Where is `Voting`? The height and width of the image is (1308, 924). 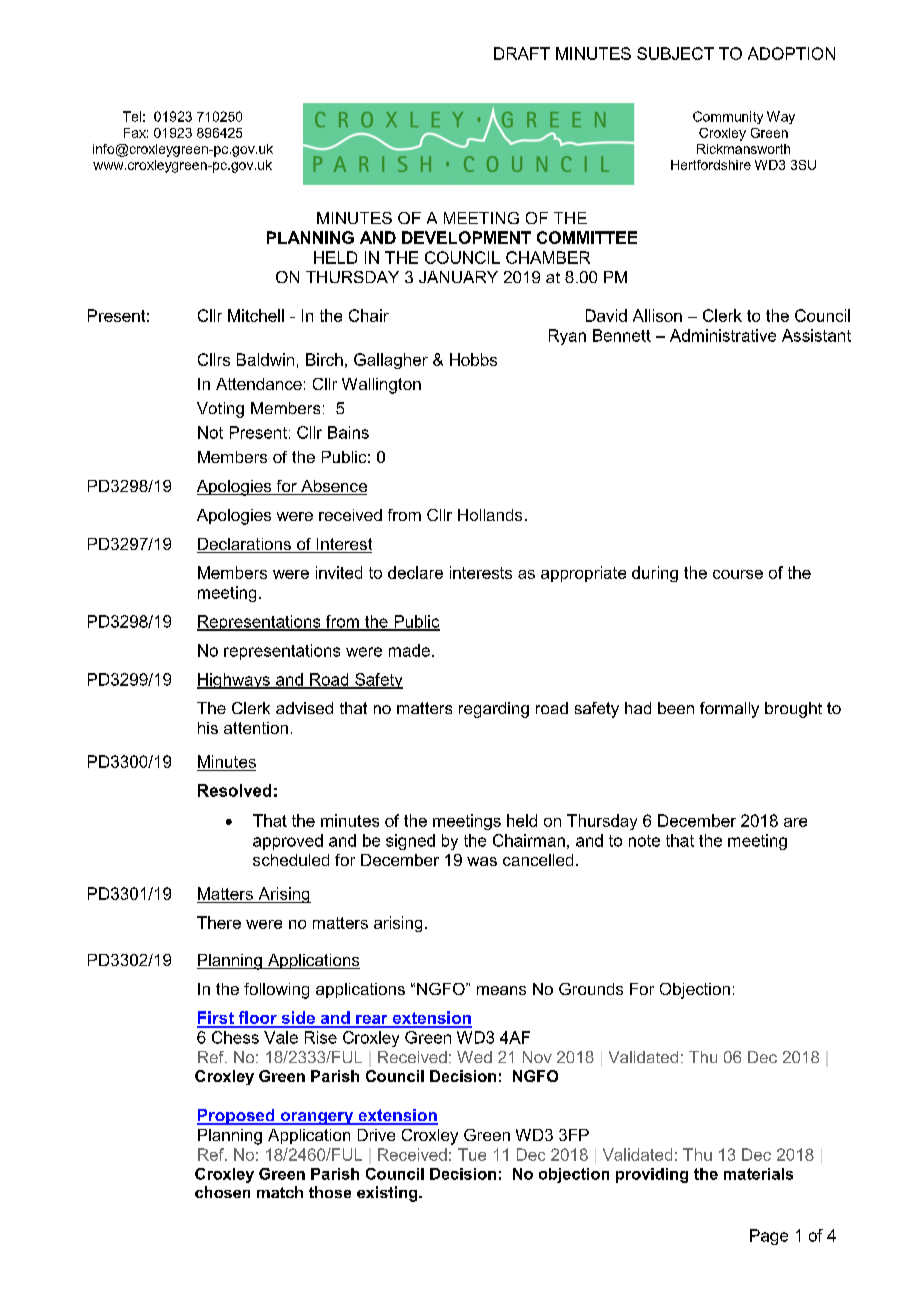
Voting is located at coordinates (220, 410).
